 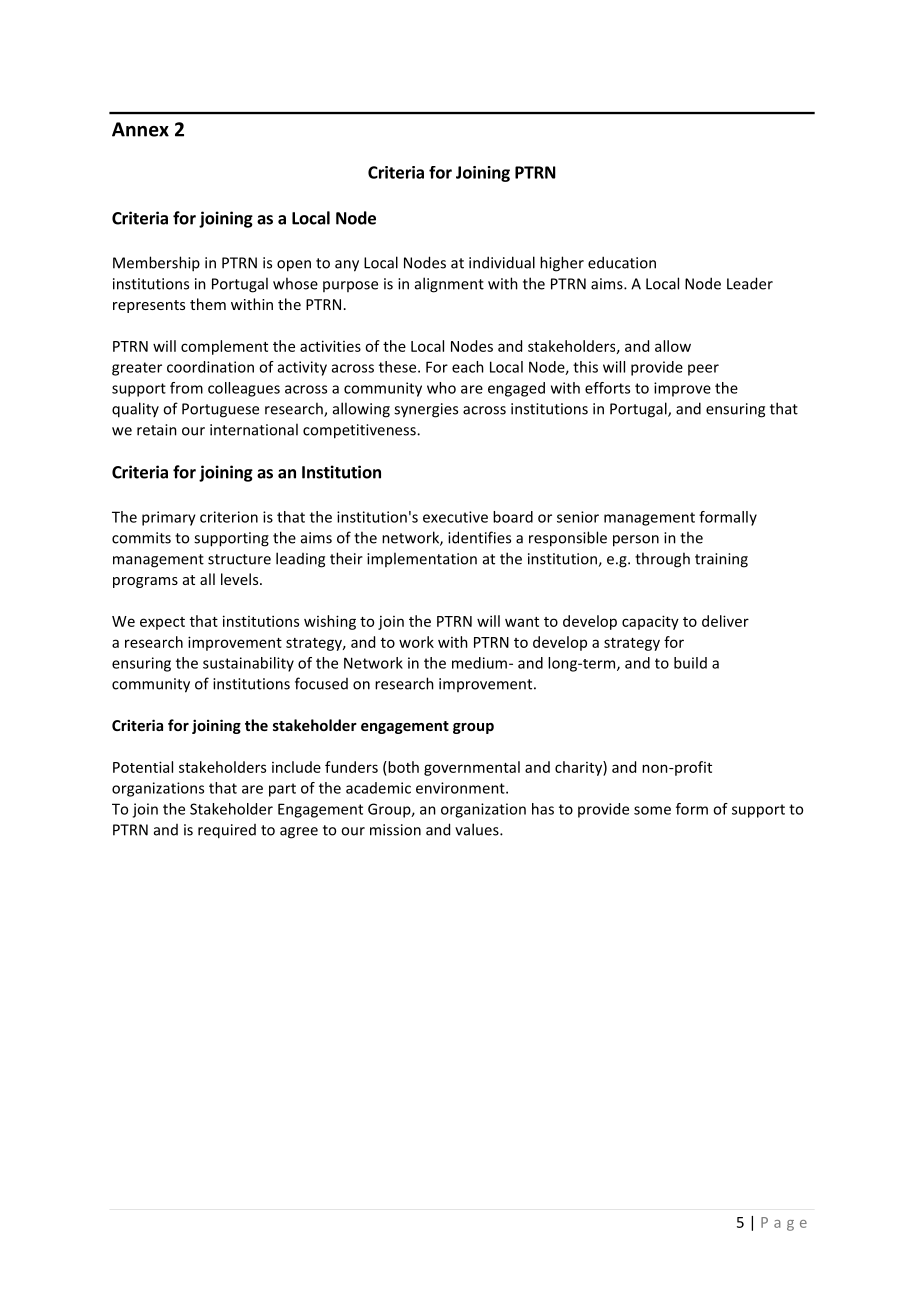 I want to click on build, so click(x=690, y=663).
